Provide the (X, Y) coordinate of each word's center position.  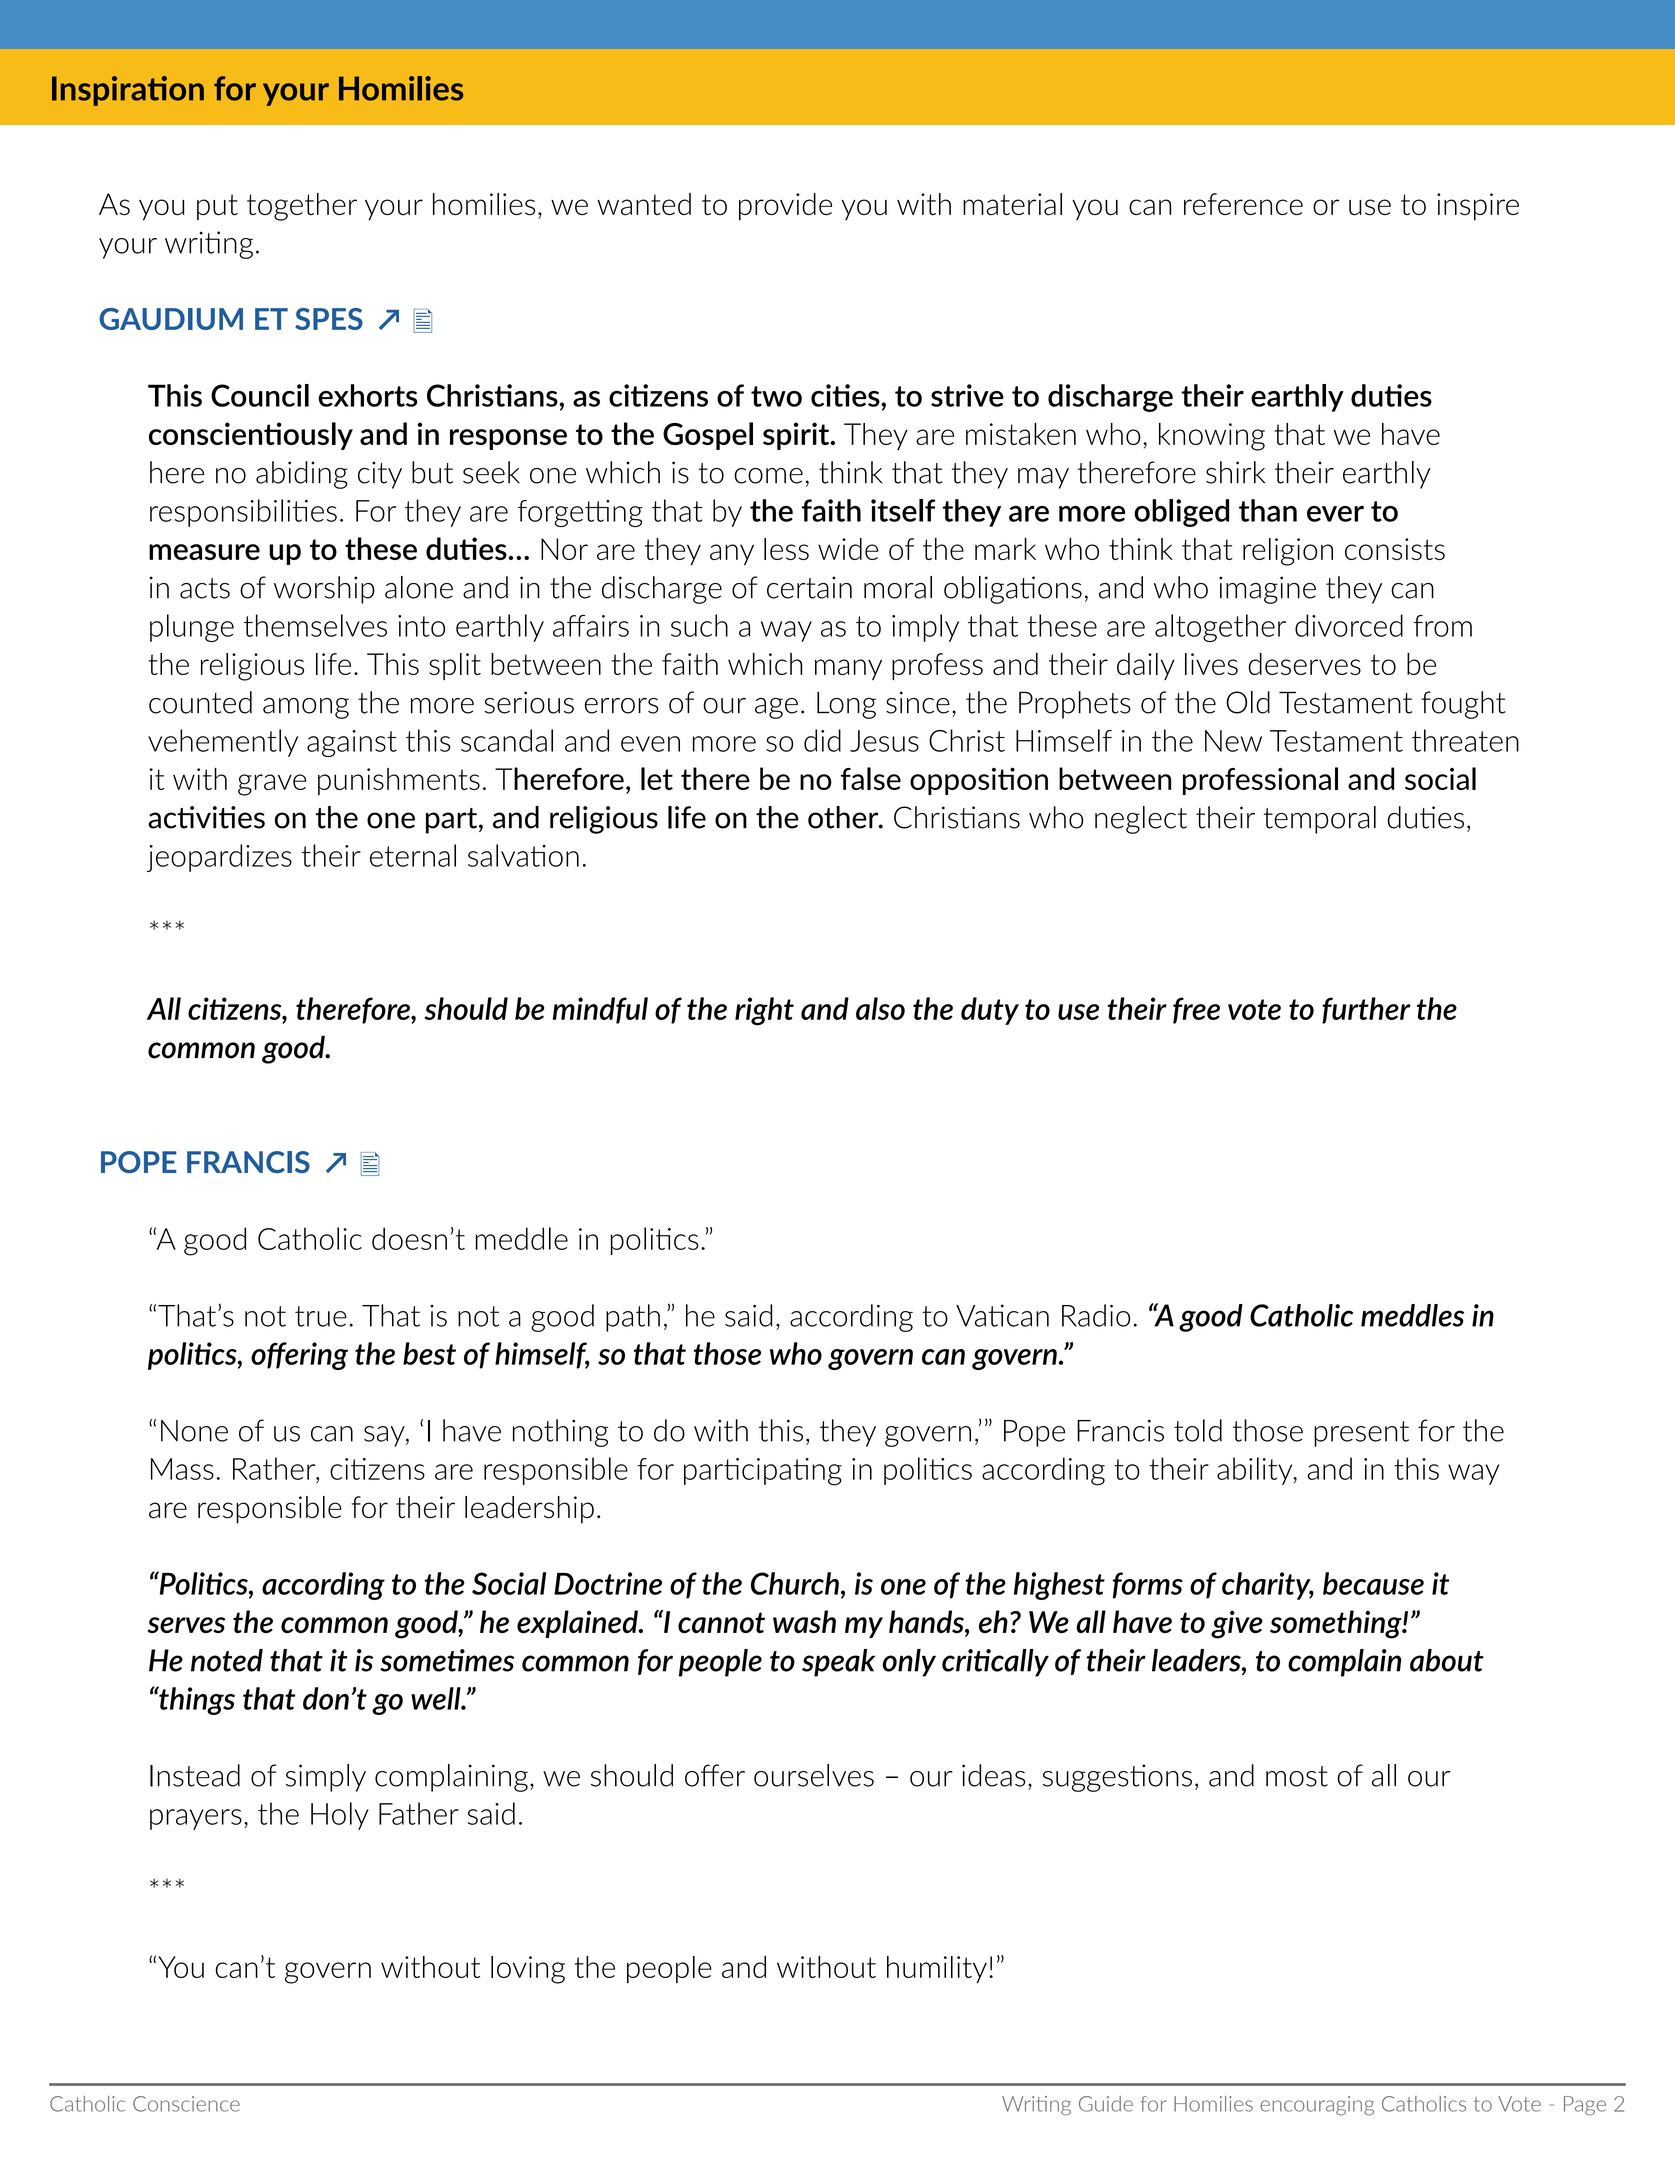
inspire (1478, 207)
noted (227, 1660)
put (217, 207)
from (1443, 626)
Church (795, 1583)
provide (785, 207)
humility (937, 1969)
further (1366, 1010)
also (880, 1008)
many (848, 669)
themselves (315, 625)
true (321, 1316)
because (1373, 1583)
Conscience (186, 2104)
